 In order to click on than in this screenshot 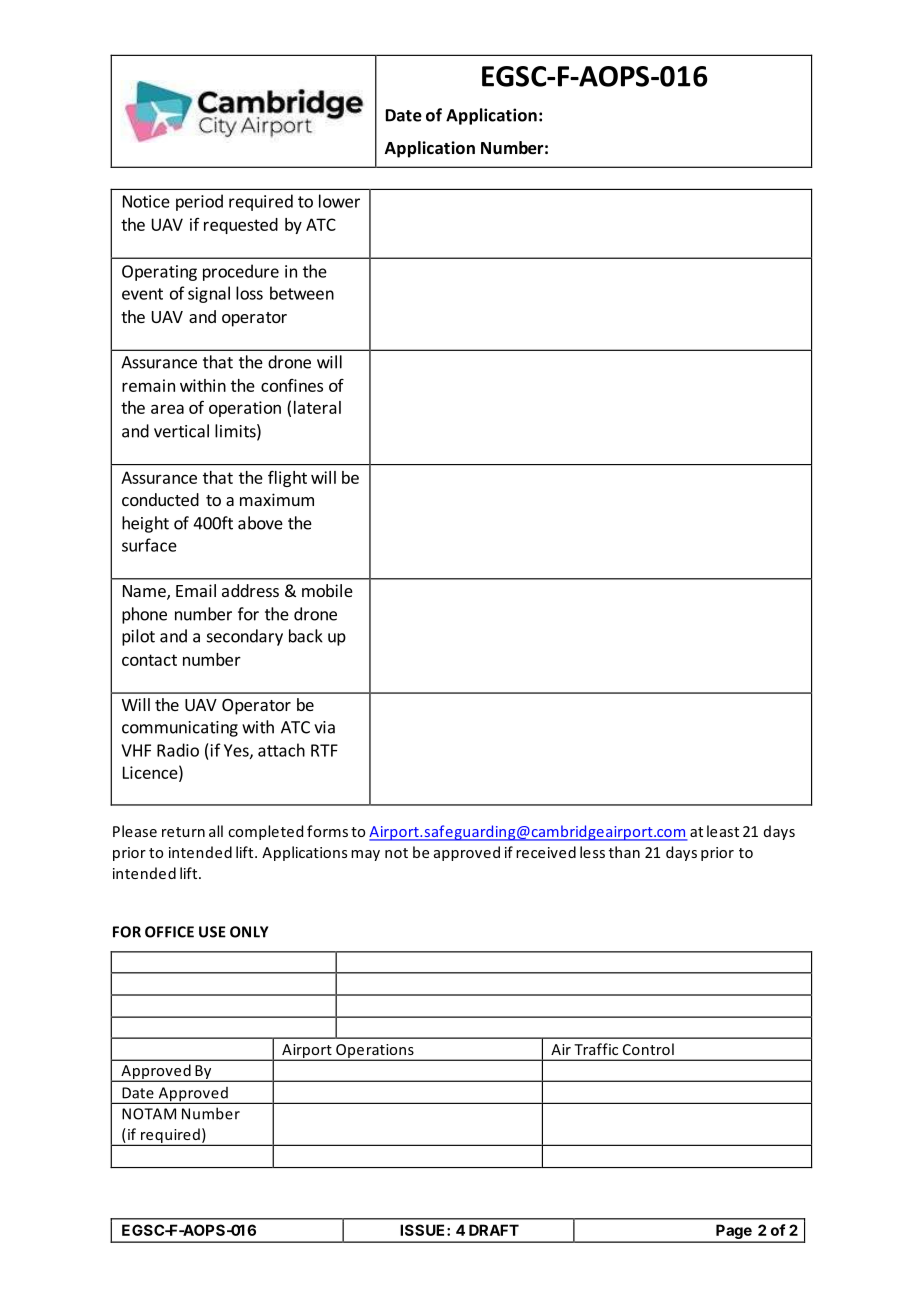, I will do `click(624, 852)`.
